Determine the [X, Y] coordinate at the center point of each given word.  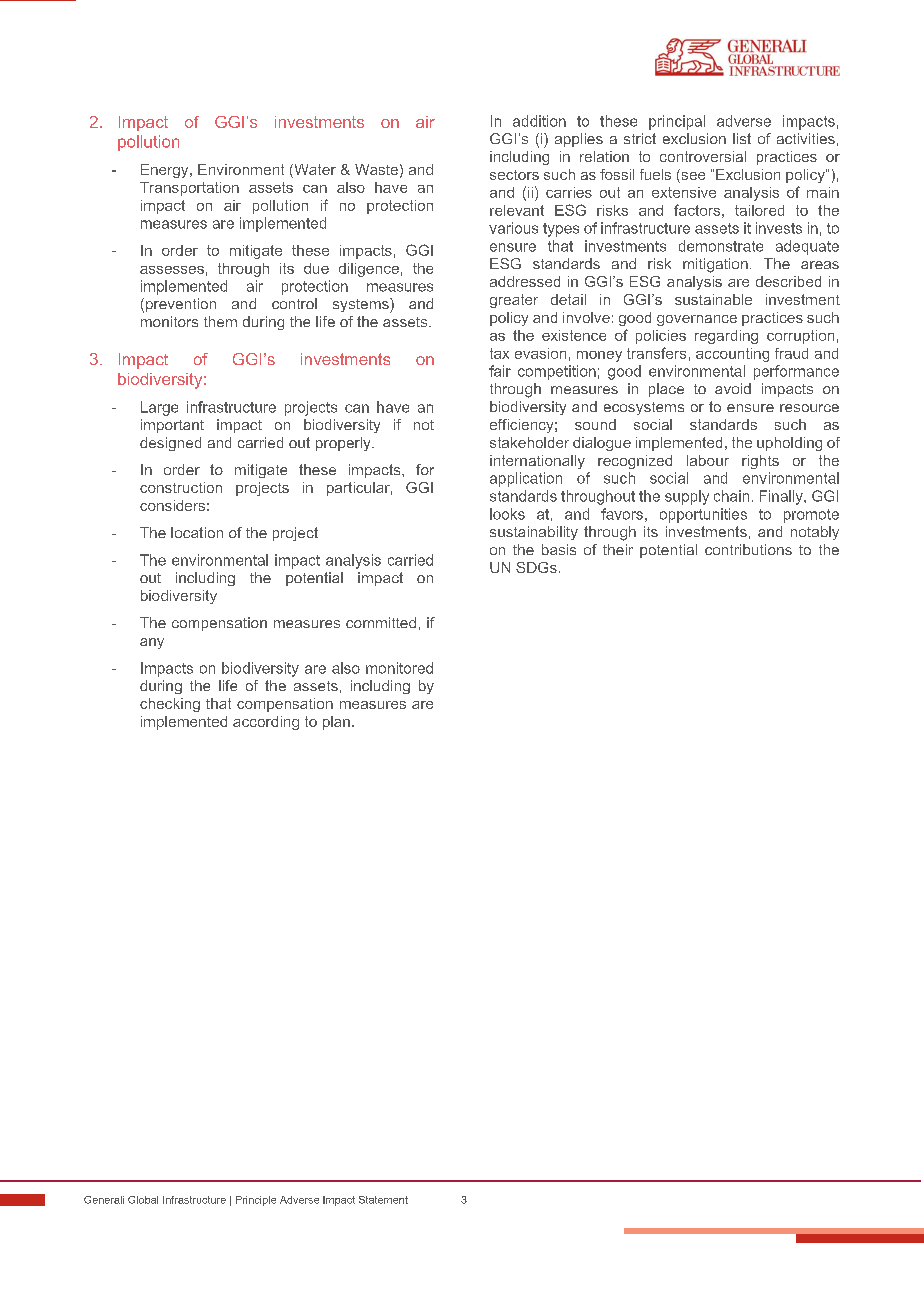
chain [731, 496]
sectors [514, 175]
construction [181, 487]
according [266, 723]
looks [507, 514]
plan [336, 723]
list [742, 138]
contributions [748, 549]
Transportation [189, 189]
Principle [256, 1201]
